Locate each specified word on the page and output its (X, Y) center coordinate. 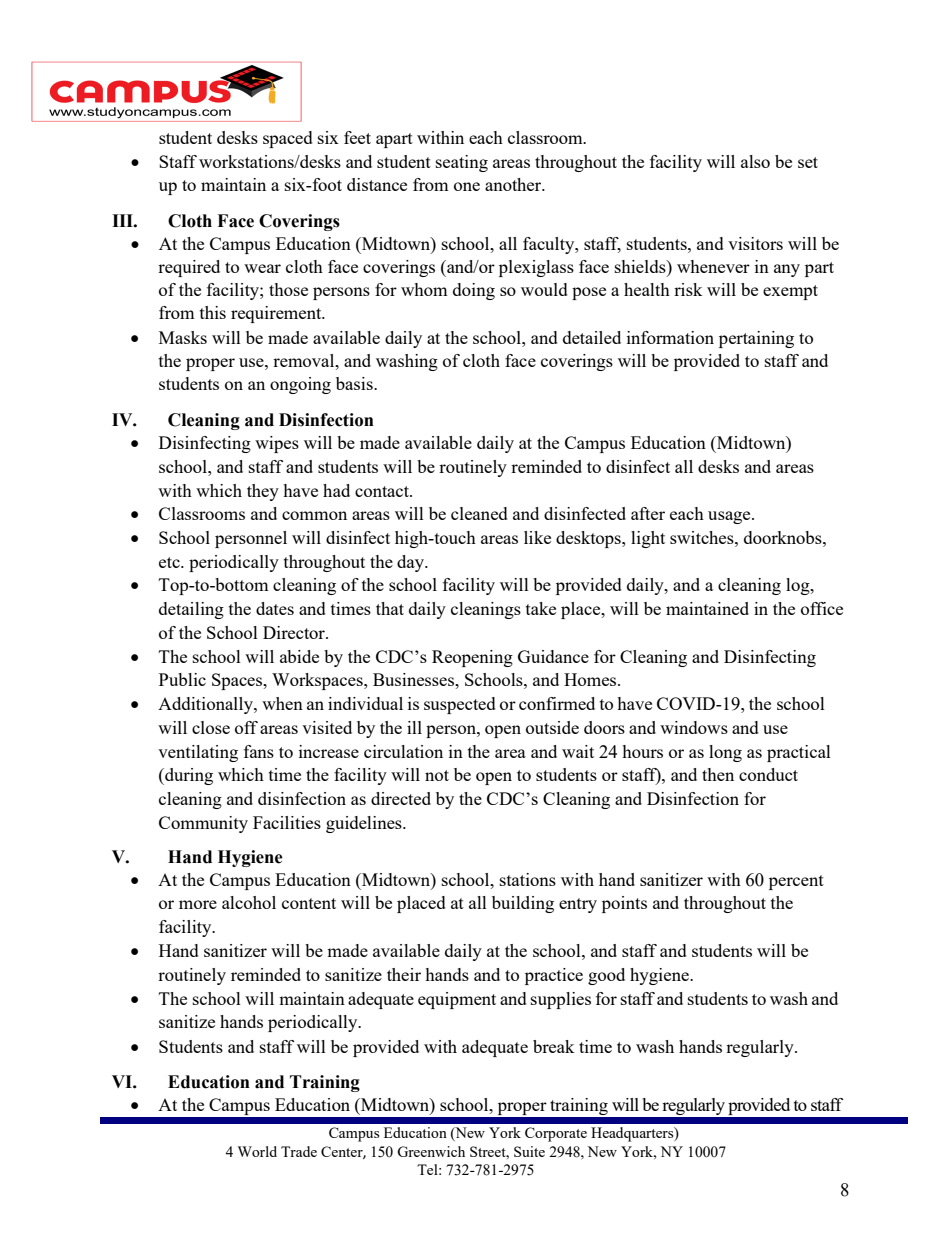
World (257, 1151)
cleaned (479, 513)
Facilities (287, 822)
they (263, 492)
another (514, 184)
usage (730, 517)
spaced (288, 139)
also (755, 161)
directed (401, 798)
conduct (768, 774)
